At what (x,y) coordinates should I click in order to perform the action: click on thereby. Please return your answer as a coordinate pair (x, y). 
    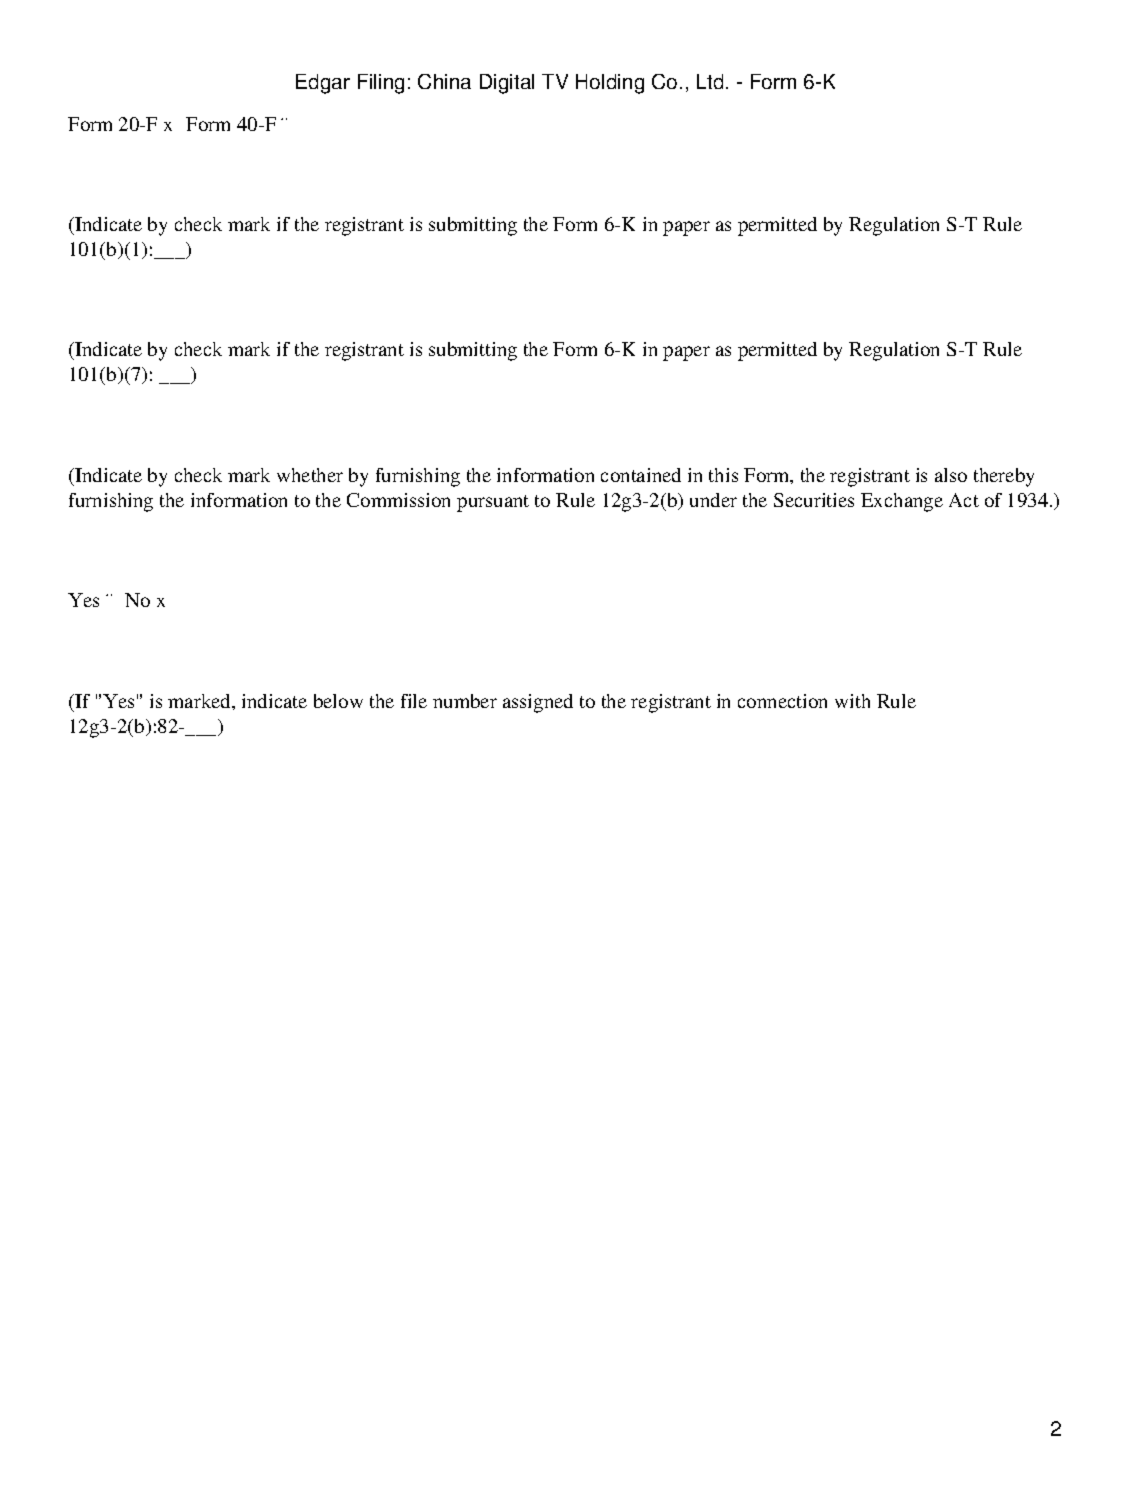
    Looking at the image, I should click on (1004, 477).
